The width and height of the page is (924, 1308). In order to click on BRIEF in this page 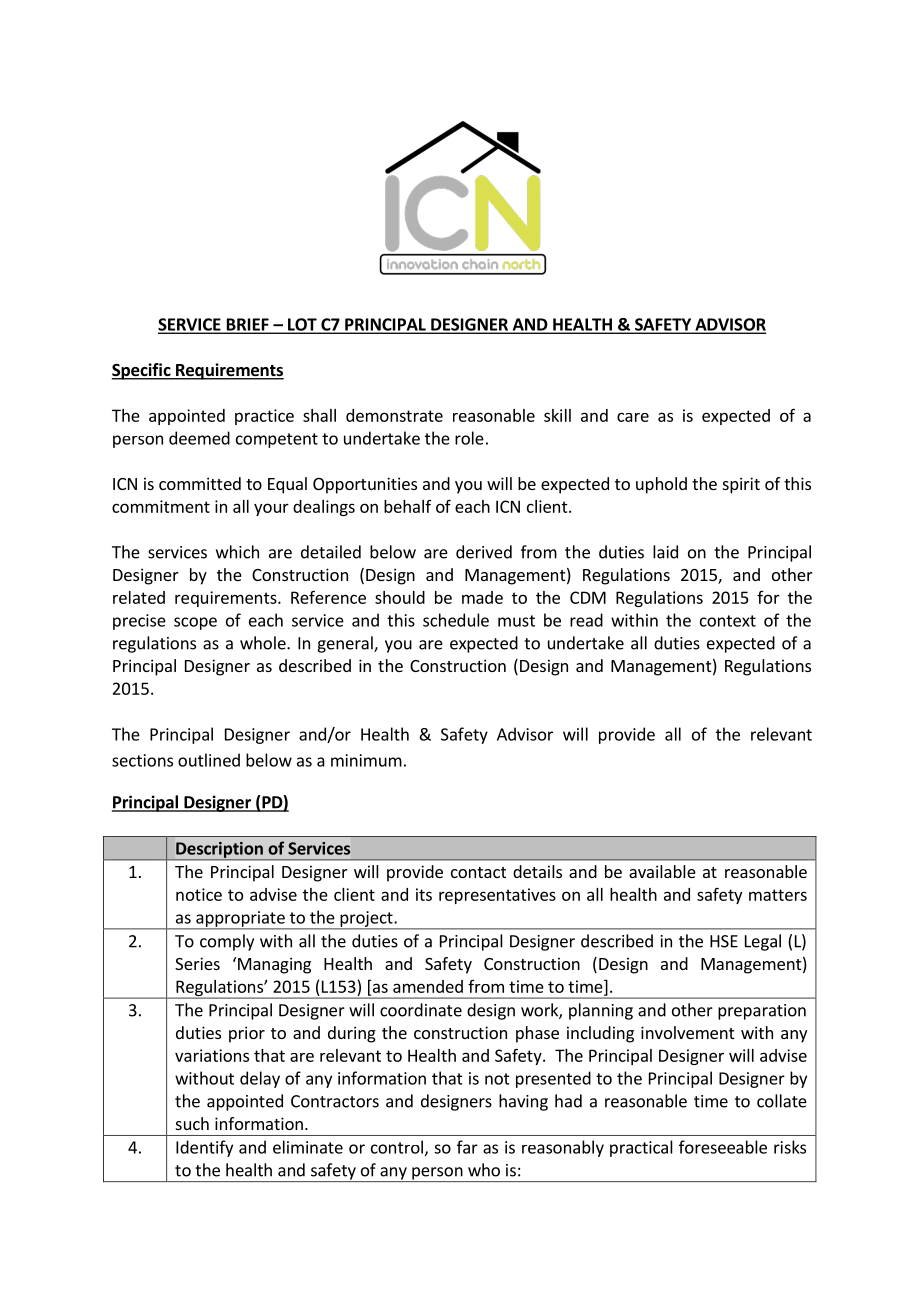, I will do `click(247, 325)`.
